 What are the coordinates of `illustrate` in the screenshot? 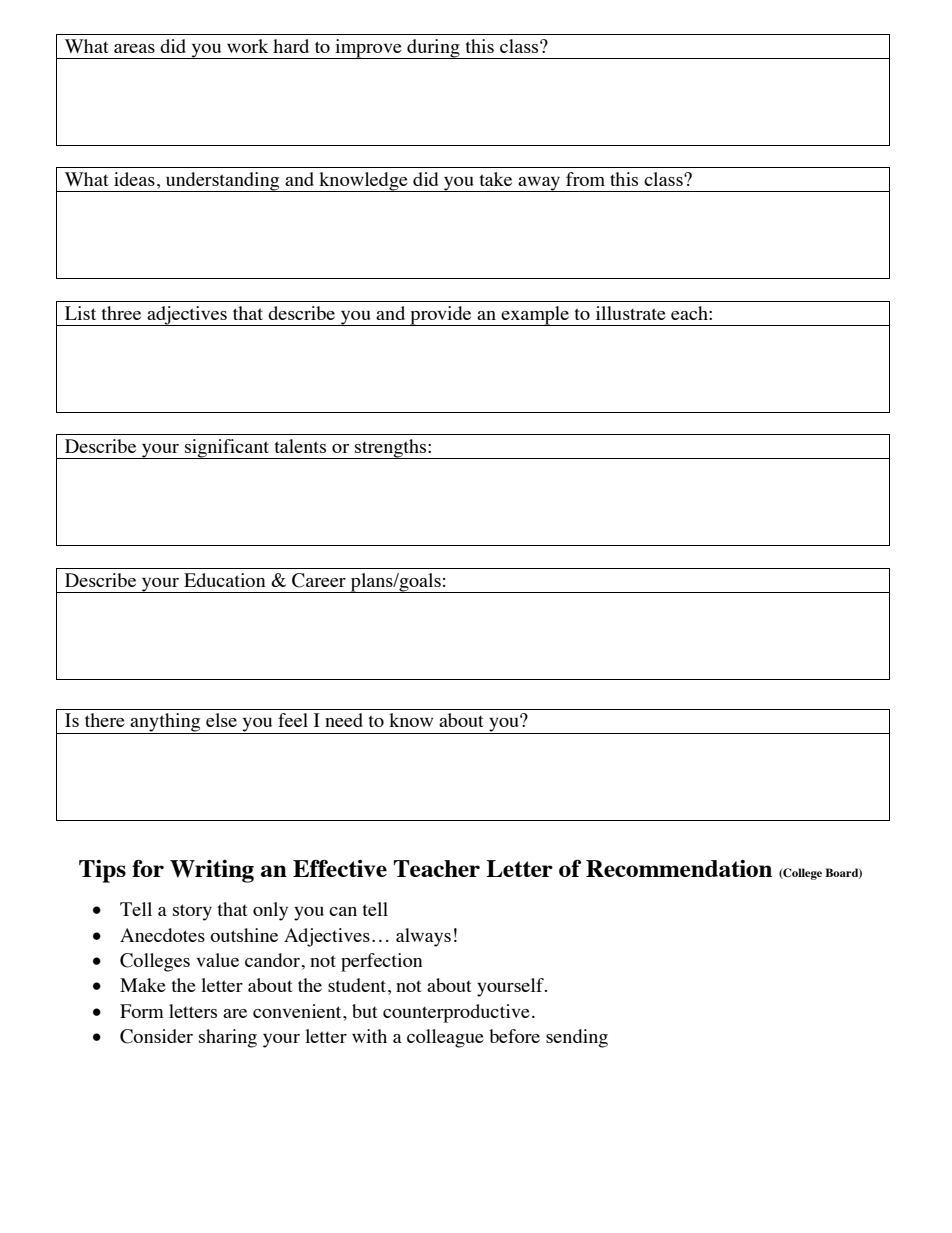 It's located at (631, 313).
